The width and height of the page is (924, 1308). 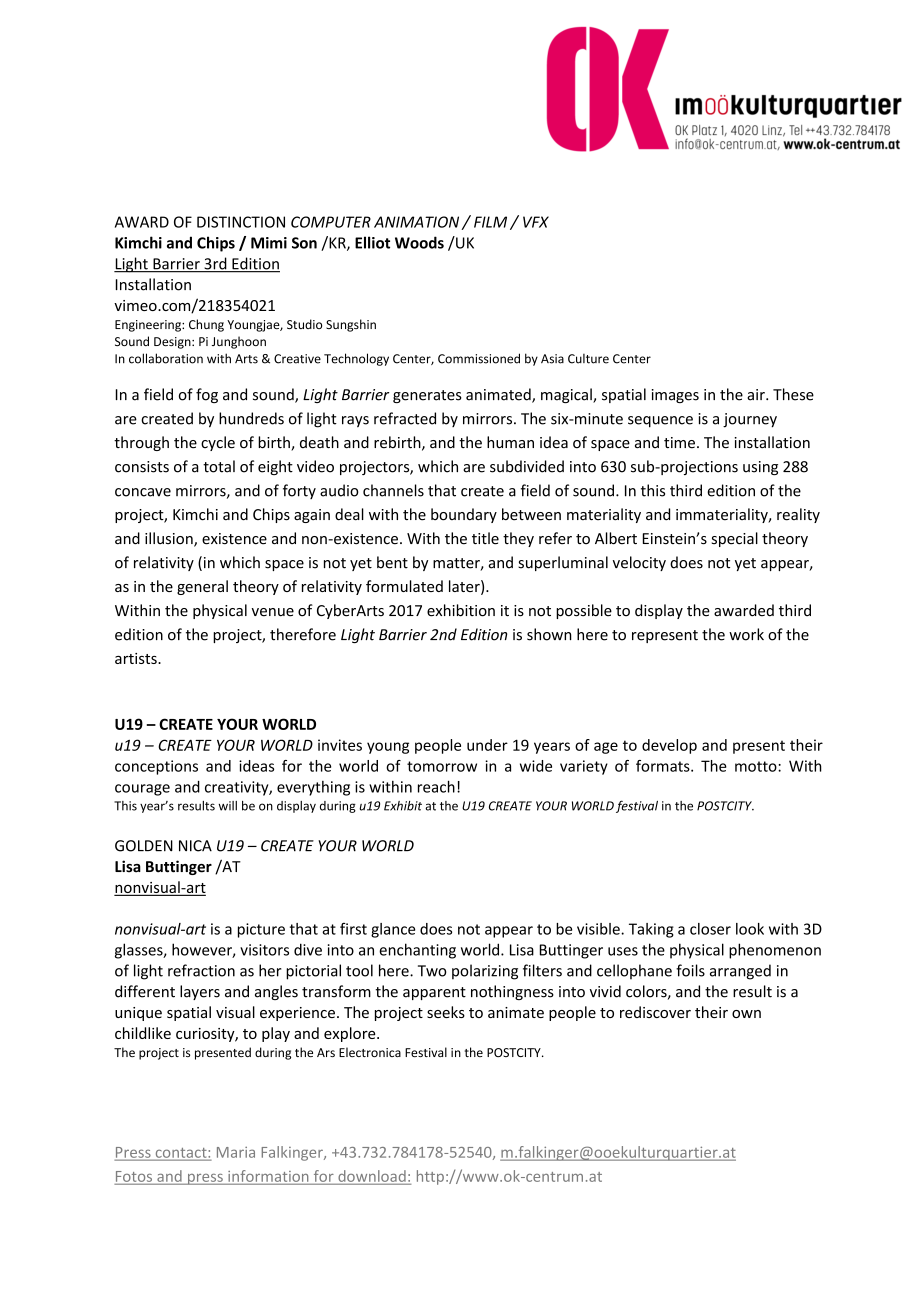 I want to click on Maria, so click(x=236, y=1152).
